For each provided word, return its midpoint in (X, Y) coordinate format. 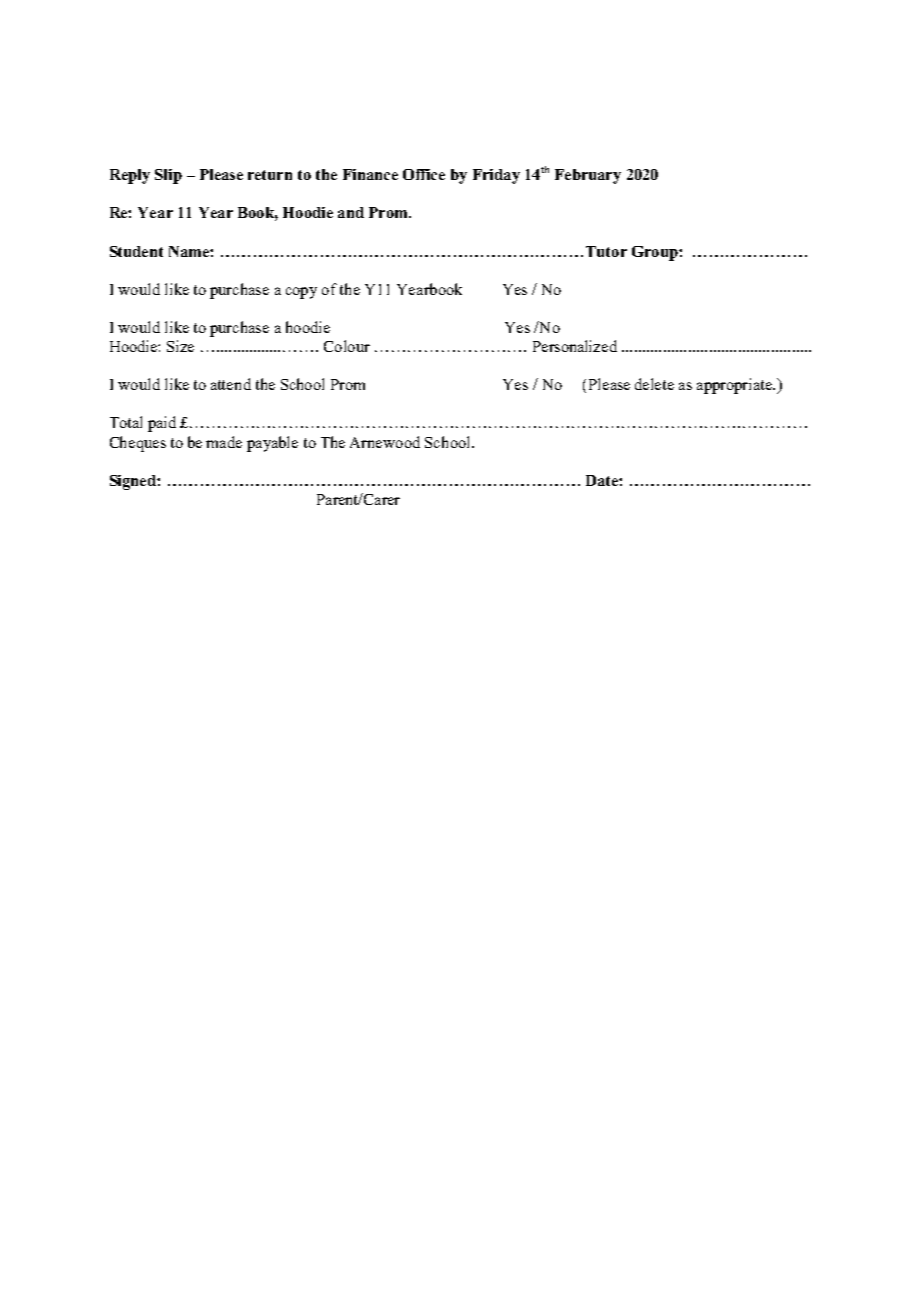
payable (272, 444)
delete (654, 384)
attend (231, 384)
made (224, 442)
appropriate (736, 386)
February (588, 176)
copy (301, 293)
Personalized (575, 346)
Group (656, 253)
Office (424, 174)
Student (136, 251)
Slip (168, 176)
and (351, 212)
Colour (347, 346)
